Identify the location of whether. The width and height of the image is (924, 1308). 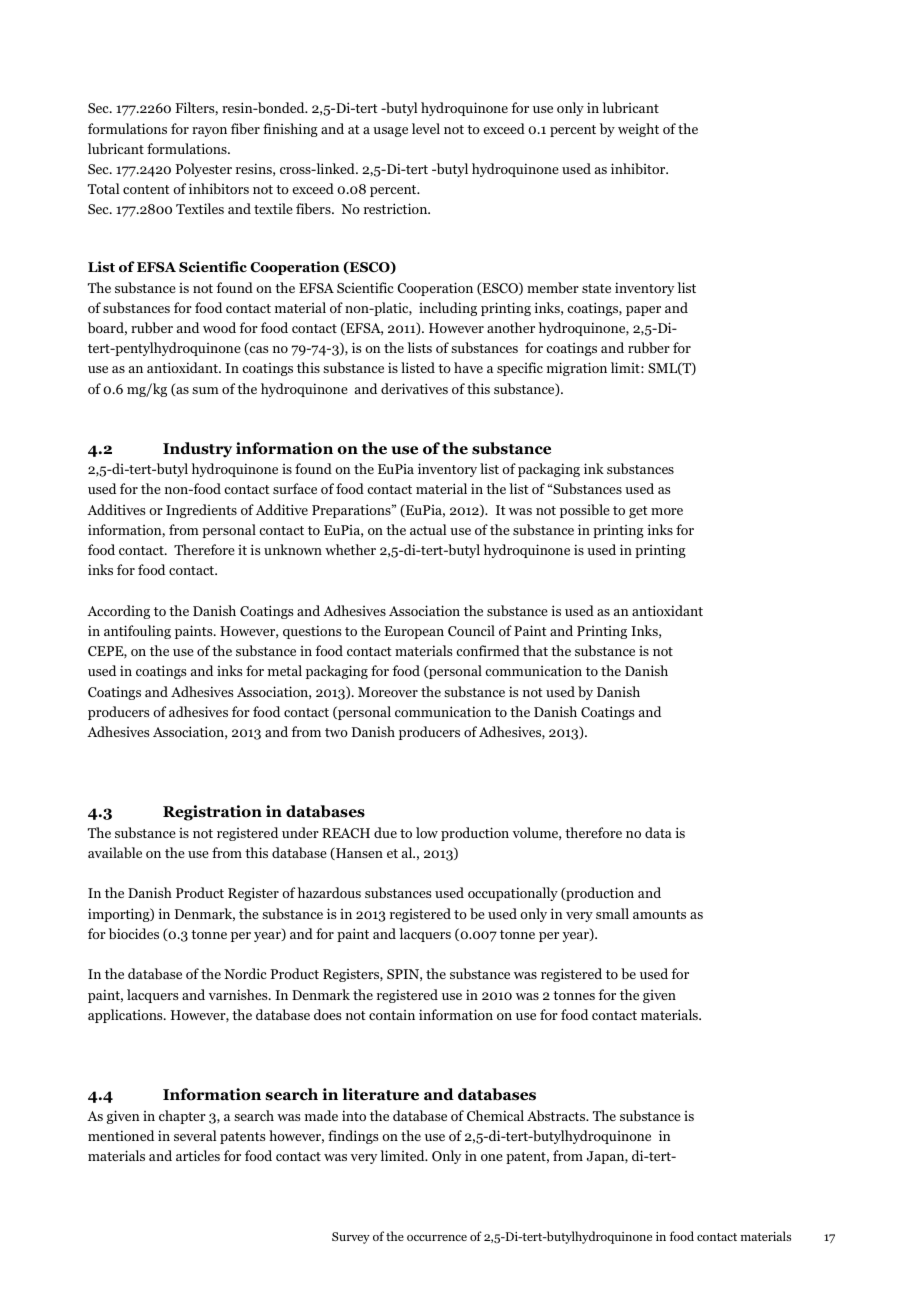
(350, 549).
